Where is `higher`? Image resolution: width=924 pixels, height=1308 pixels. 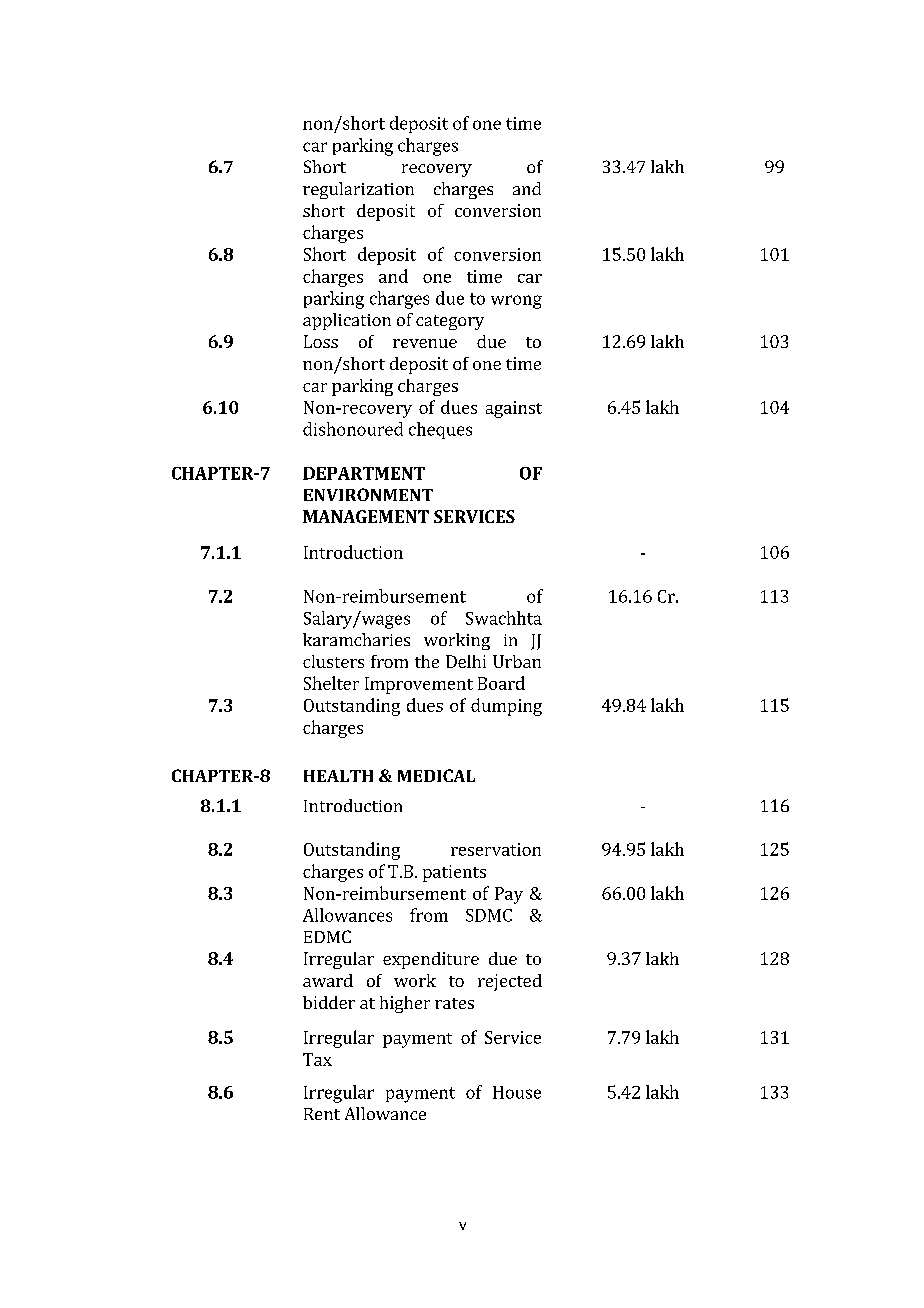
higher is located at coordinates (405, 1004).
